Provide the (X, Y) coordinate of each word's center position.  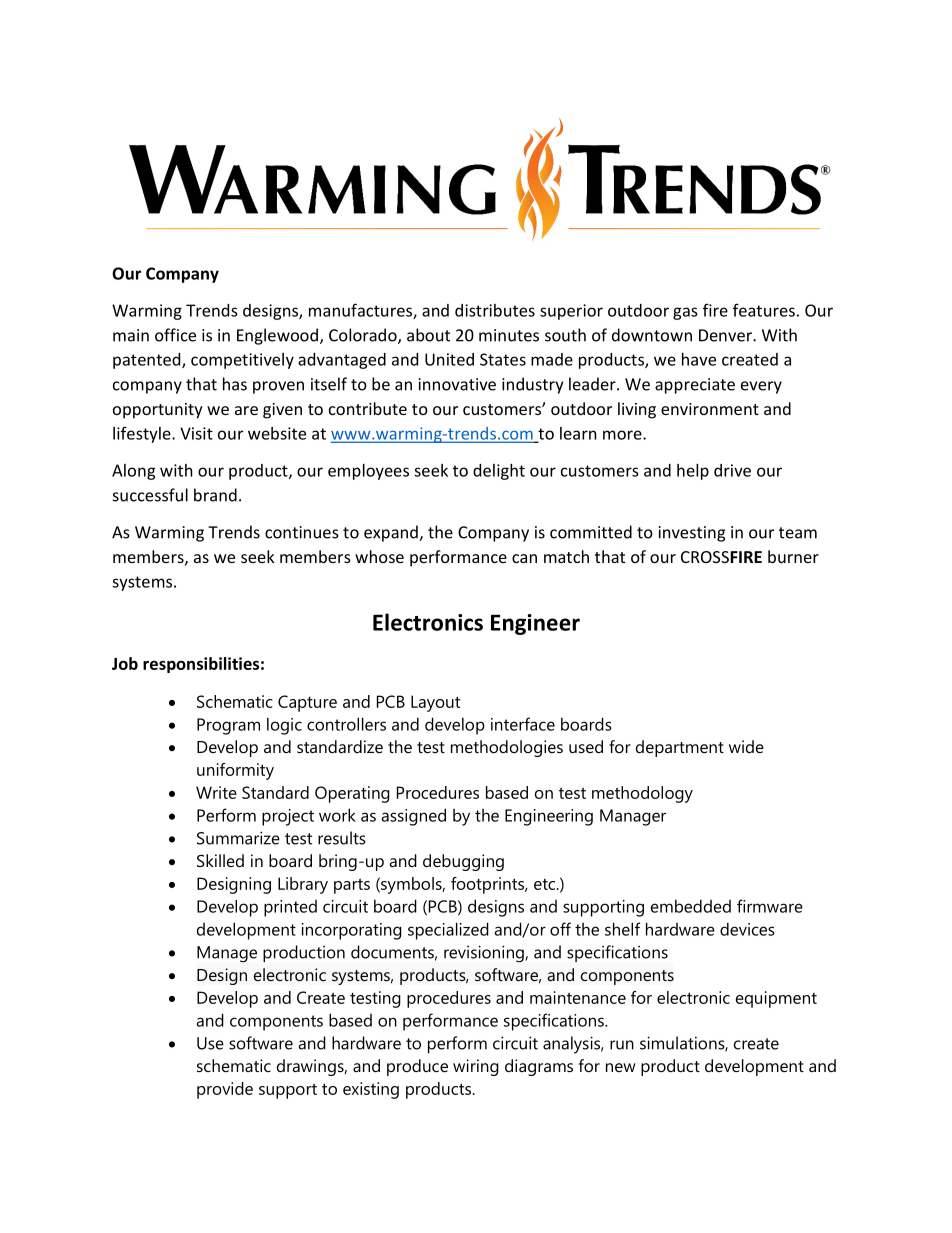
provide (225, 1090)
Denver (726, 335)
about (428, 335)
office (175, 335)
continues (302, 532)
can (524, 558)
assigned (413, 817)
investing (692, 534)
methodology (642, 794)
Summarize (238, 838)
